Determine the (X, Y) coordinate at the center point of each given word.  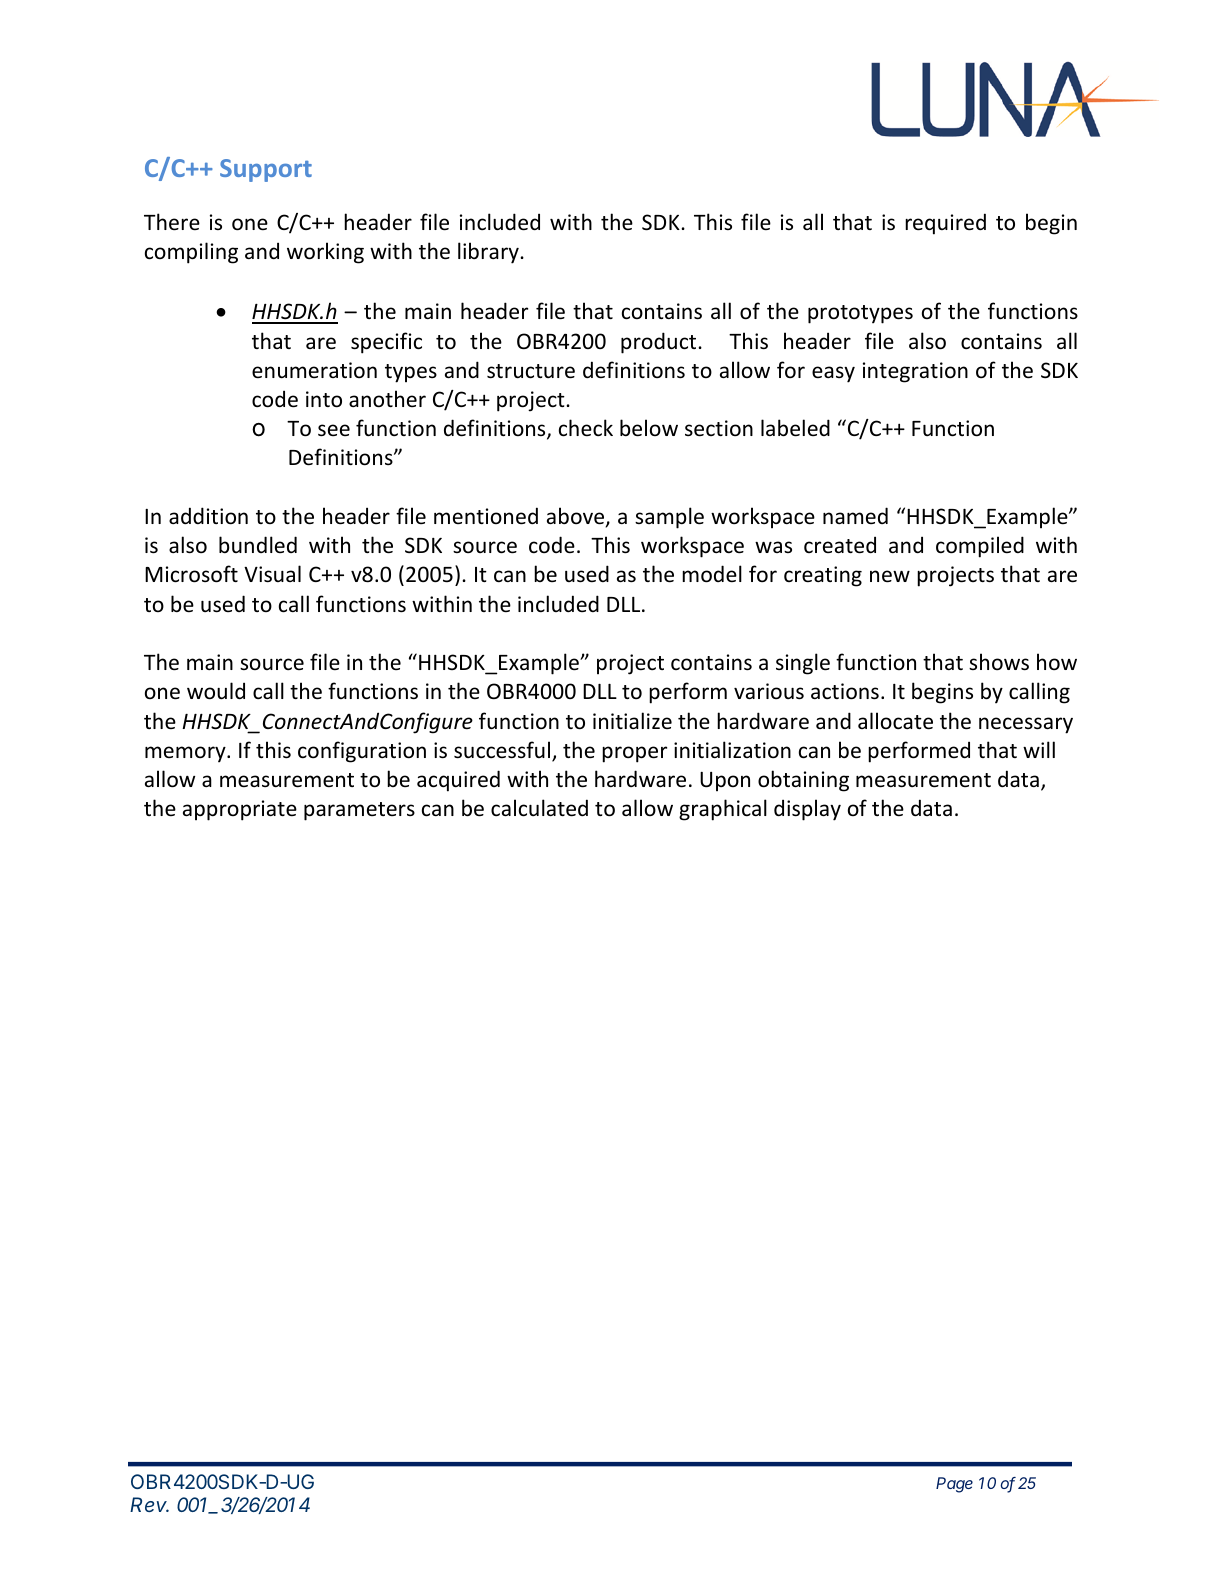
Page (954, 1485)
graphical (723, 810)
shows (999, 662)
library (489, 253)
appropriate (240, 810)
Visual (272, 574)
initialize (632, 720)
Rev (149, 1504)
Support (266, 170)
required (945, 224)
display (807, 810)
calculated (539, 808)
